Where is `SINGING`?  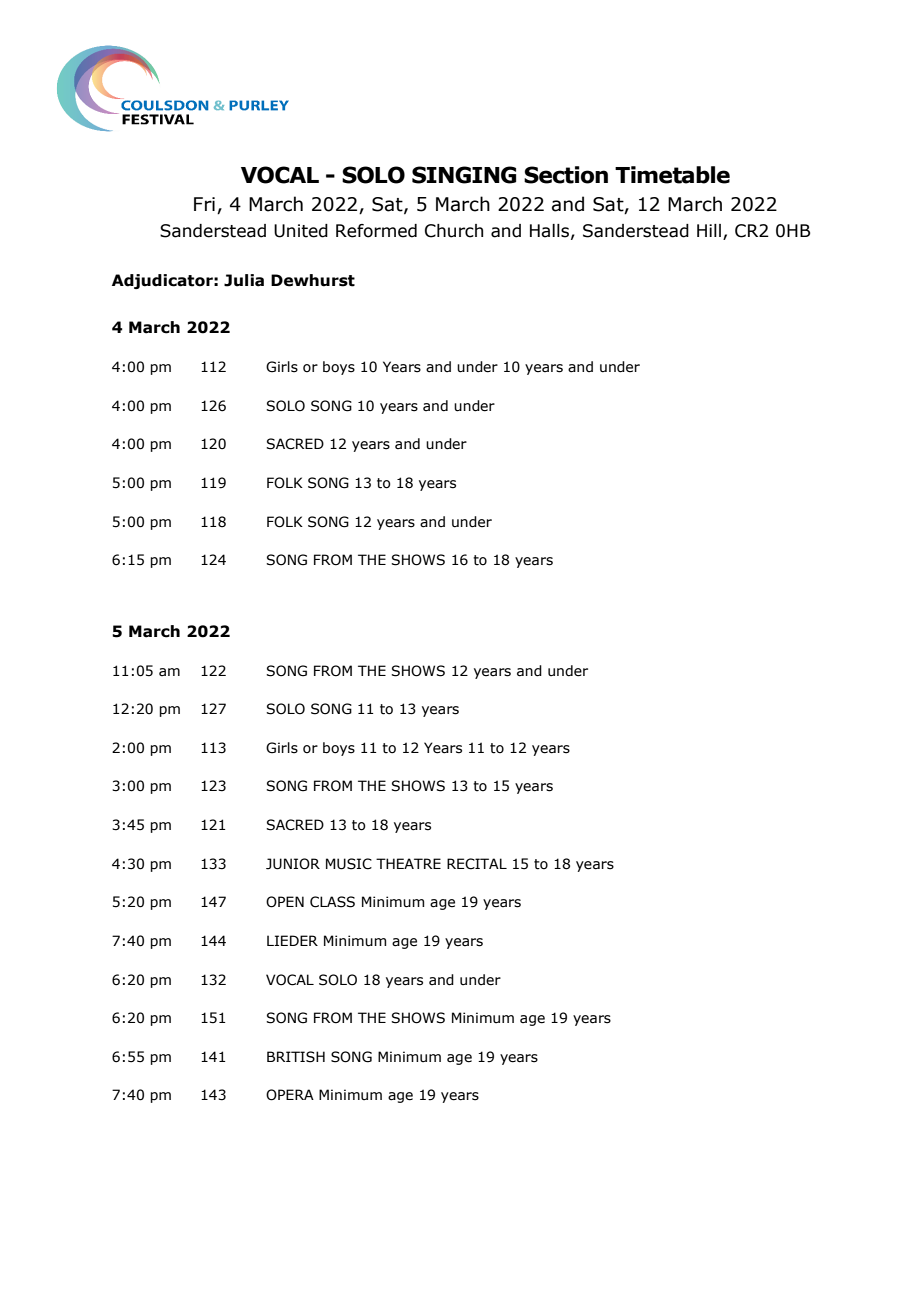 SINGING is located at coordinates (464, 175).
